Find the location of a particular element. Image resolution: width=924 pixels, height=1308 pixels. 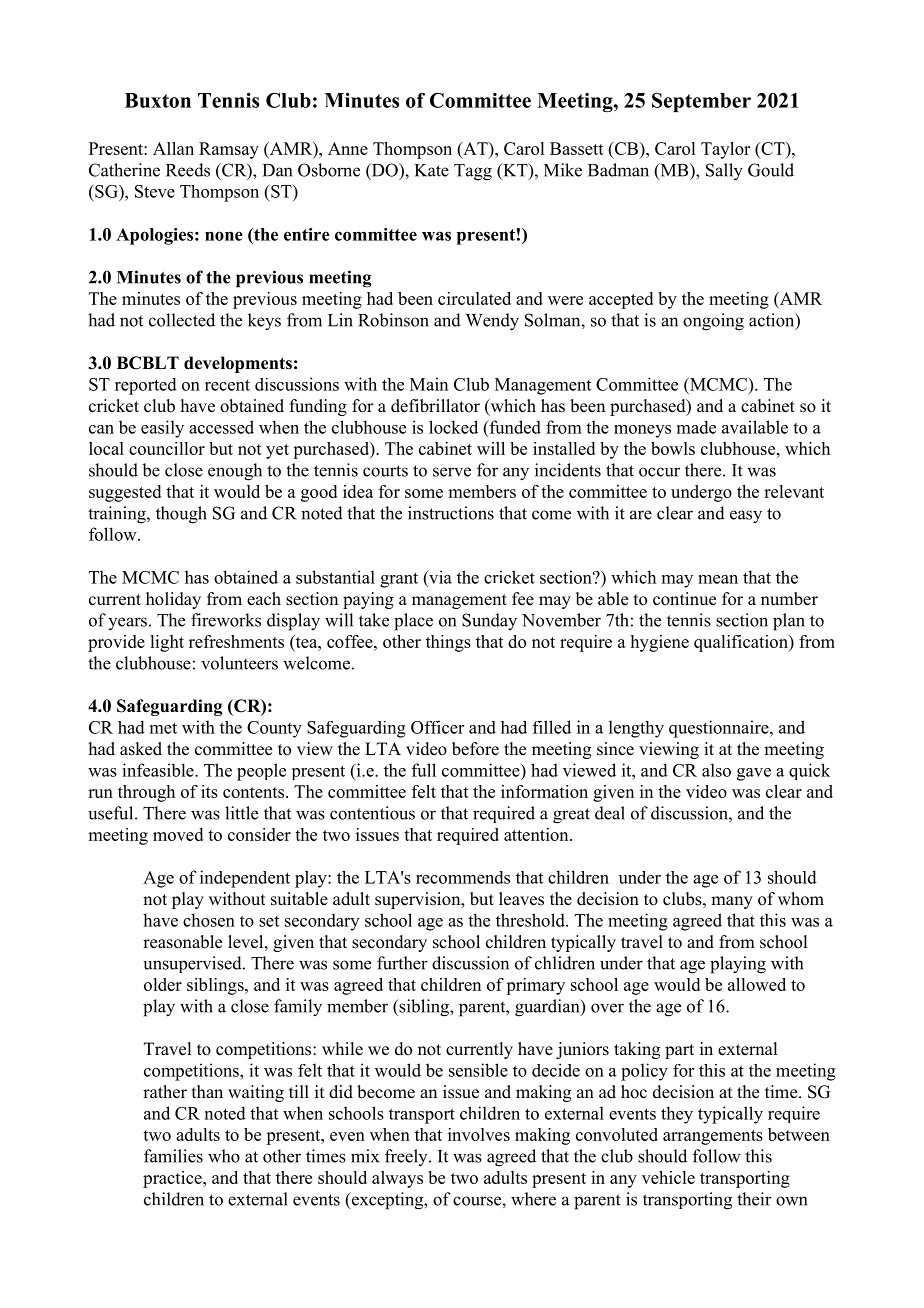

many is located at coordinates (732, 902).
